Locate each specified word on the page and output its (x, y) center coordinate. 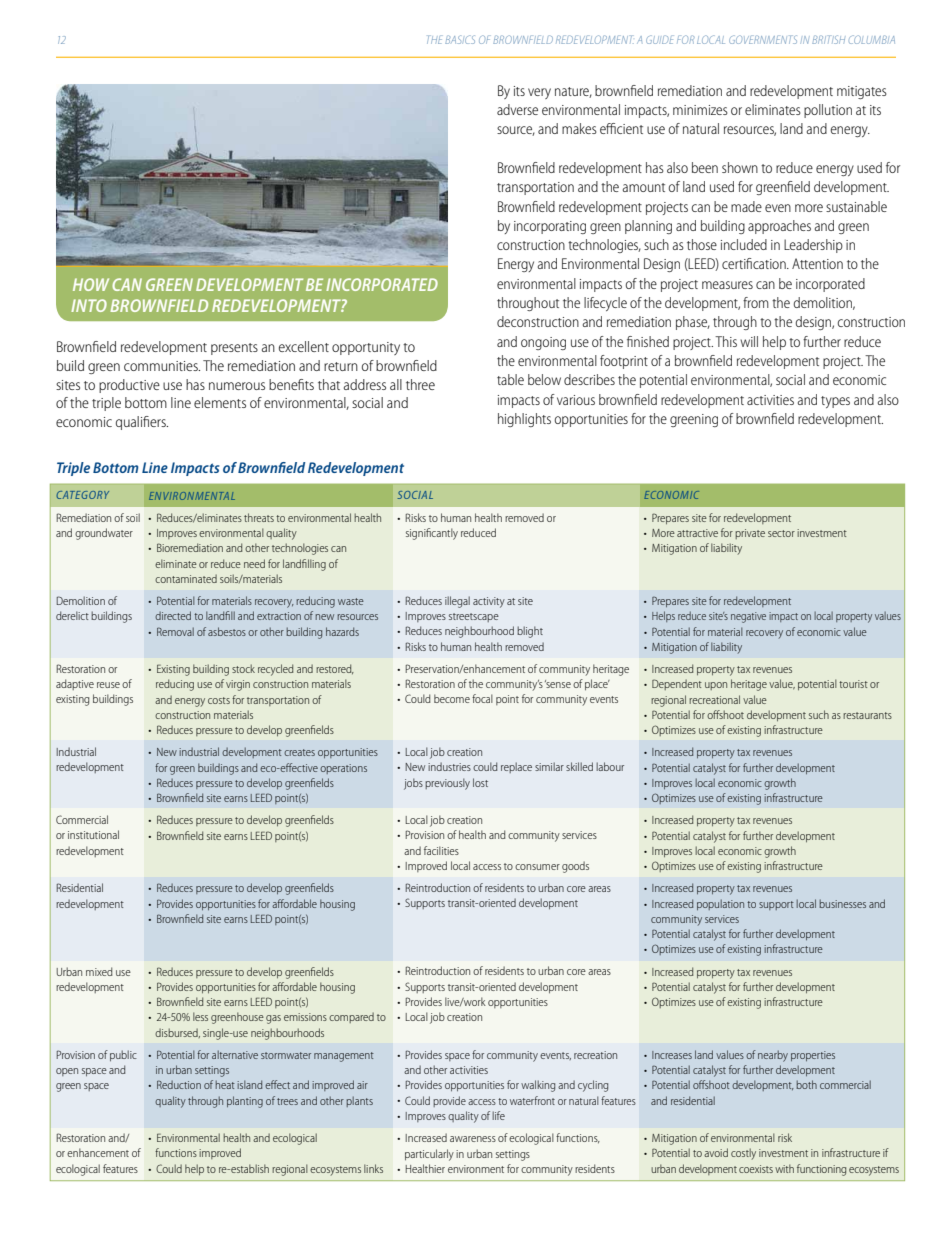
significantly (432, 534)
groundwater (104, 534)
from (756, 302)
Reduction (179, 1084)
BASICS (460, 39)
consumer (537, 867)
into (89, 305)
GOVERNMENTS (763, 39)
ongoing (543, 343)
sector (781, 533)
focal (482, 698)
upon (716, 686)
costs (219, 700)
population (720, 904)
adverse (517, 109)
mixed (99, 971)
